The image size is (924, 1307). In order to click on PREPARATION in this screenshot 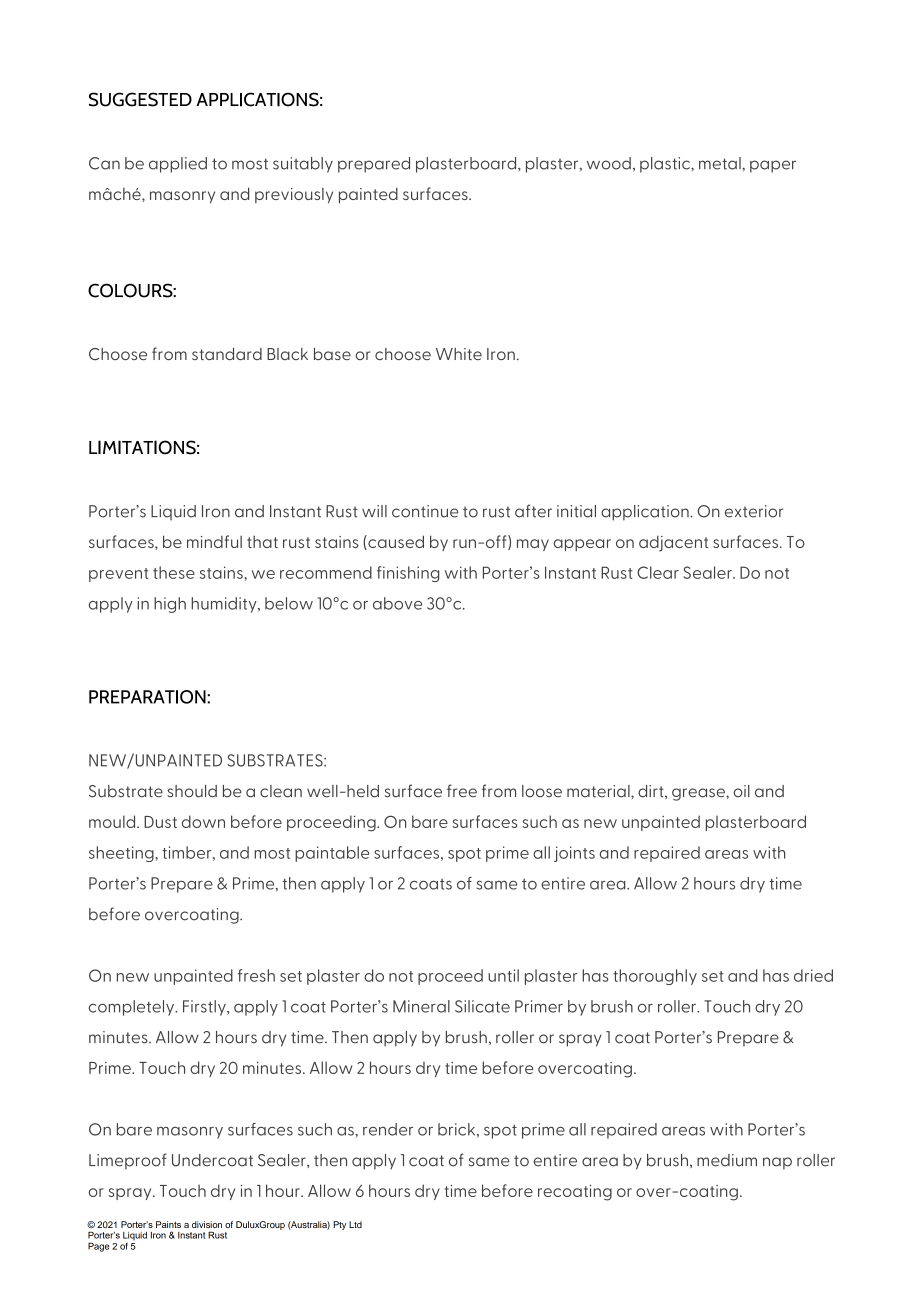, I will do `click(148, 697)`.
